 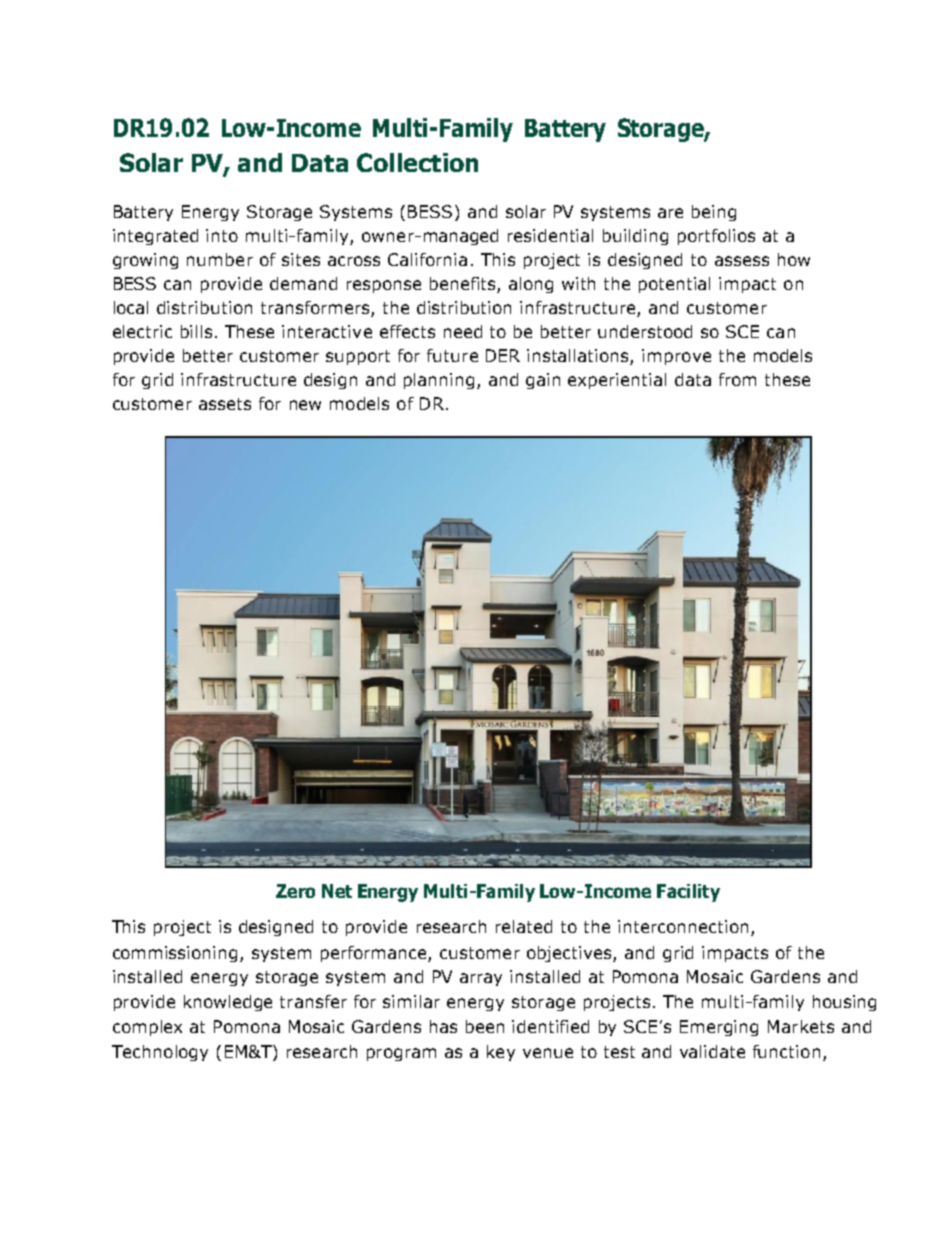 What do you see at coordinates (714, 213) in the image?
I see `being` at bounding box center [714, 213].
